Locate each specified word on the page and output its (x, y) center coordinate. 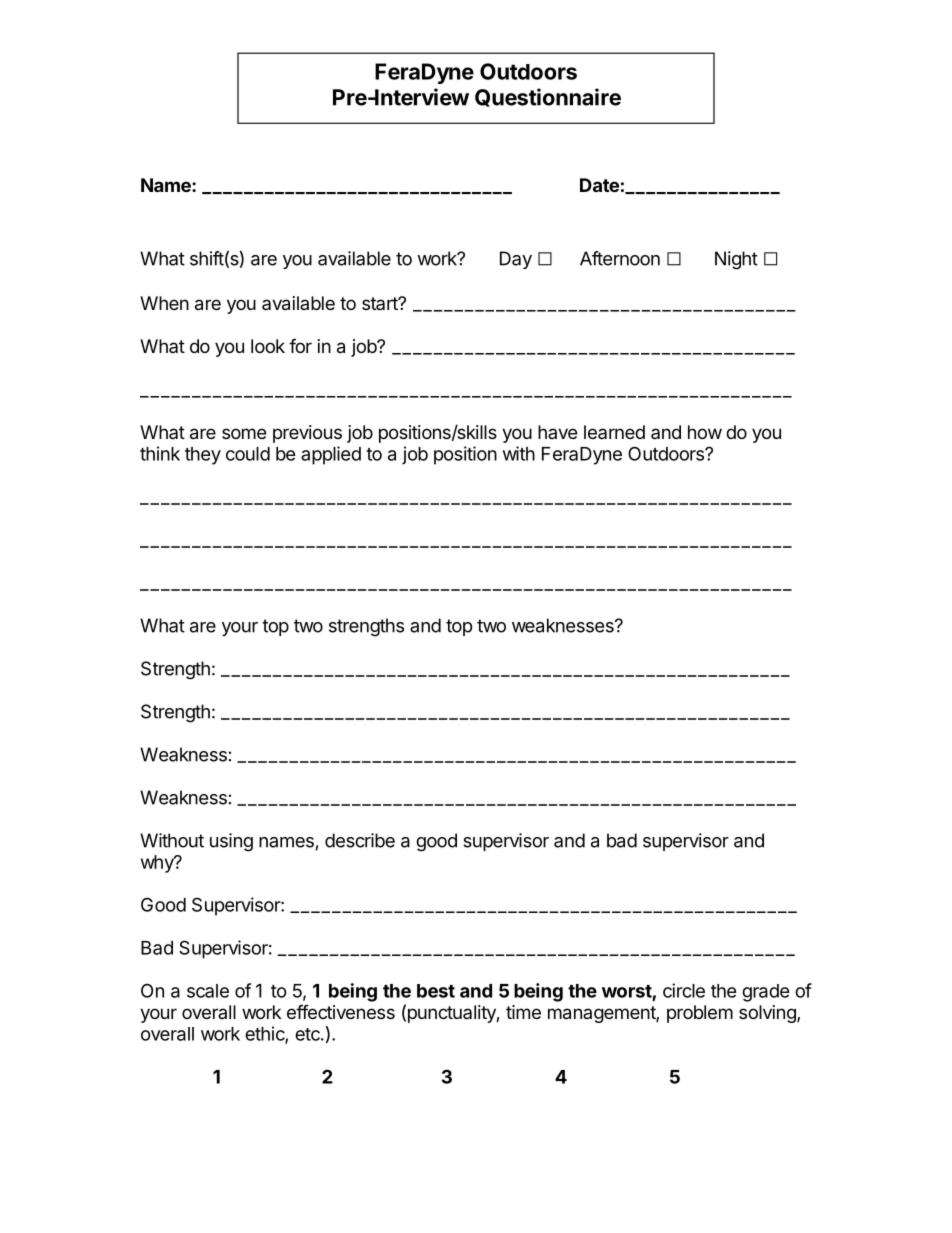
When (164, 303)
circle (684, 990)
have (557, 432)
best (436, 991)
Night (736, 260)
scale (208, 991)
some (244, 433)
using (231, 842)
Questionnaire (548, 97)
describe (360, 840)
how (705, 432)
